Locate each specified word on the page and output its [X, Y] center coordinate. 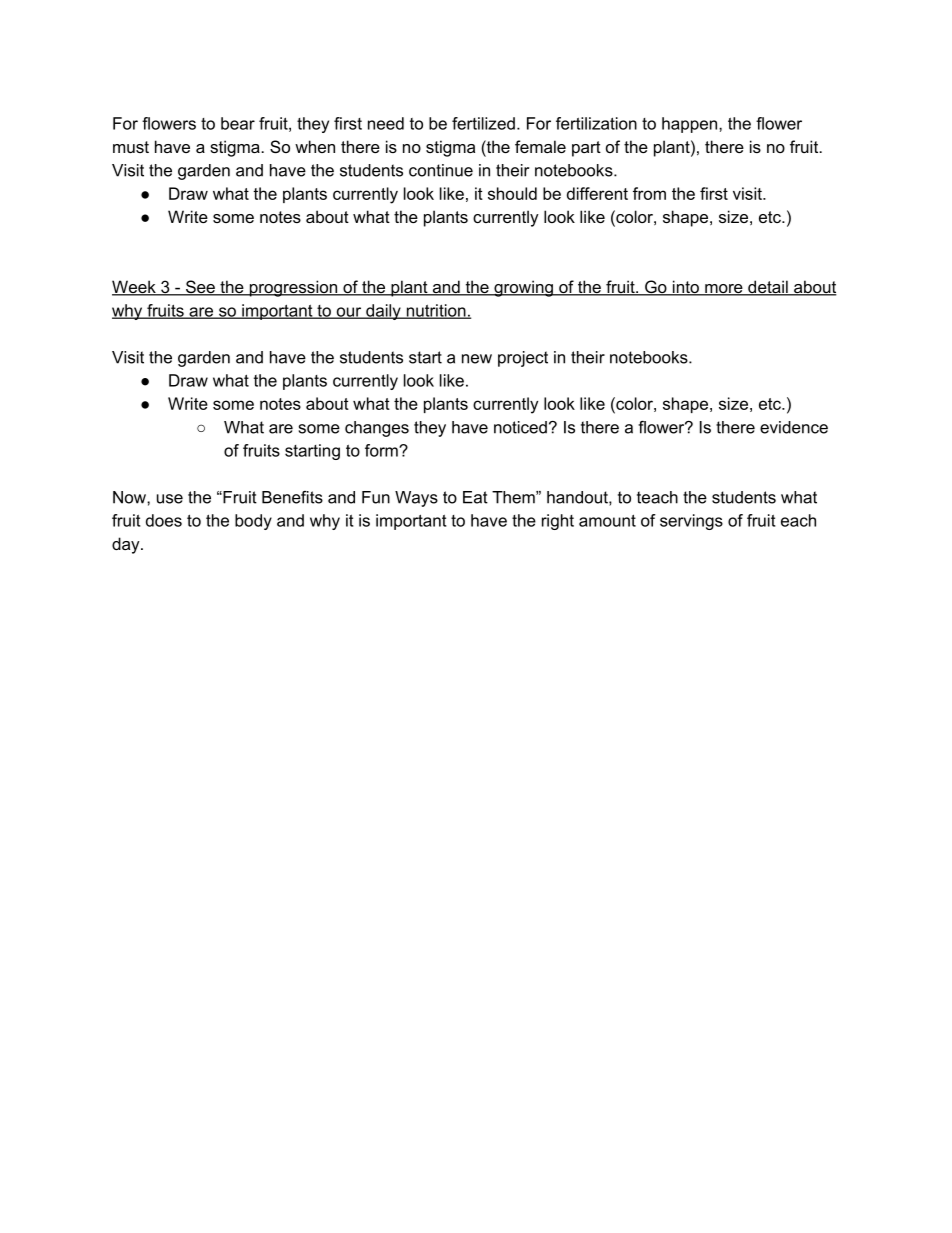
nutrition [436, 311]
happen [691, 125]
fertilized [483, 123]
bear [238, 123]
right [558, 522]
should [512, 193]
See [200, 288]
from [649, 193]
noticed [520, 427]
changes [377, 429]
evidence [794, 427]
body [253, 522]
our [349, 313]
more [724, 290]
